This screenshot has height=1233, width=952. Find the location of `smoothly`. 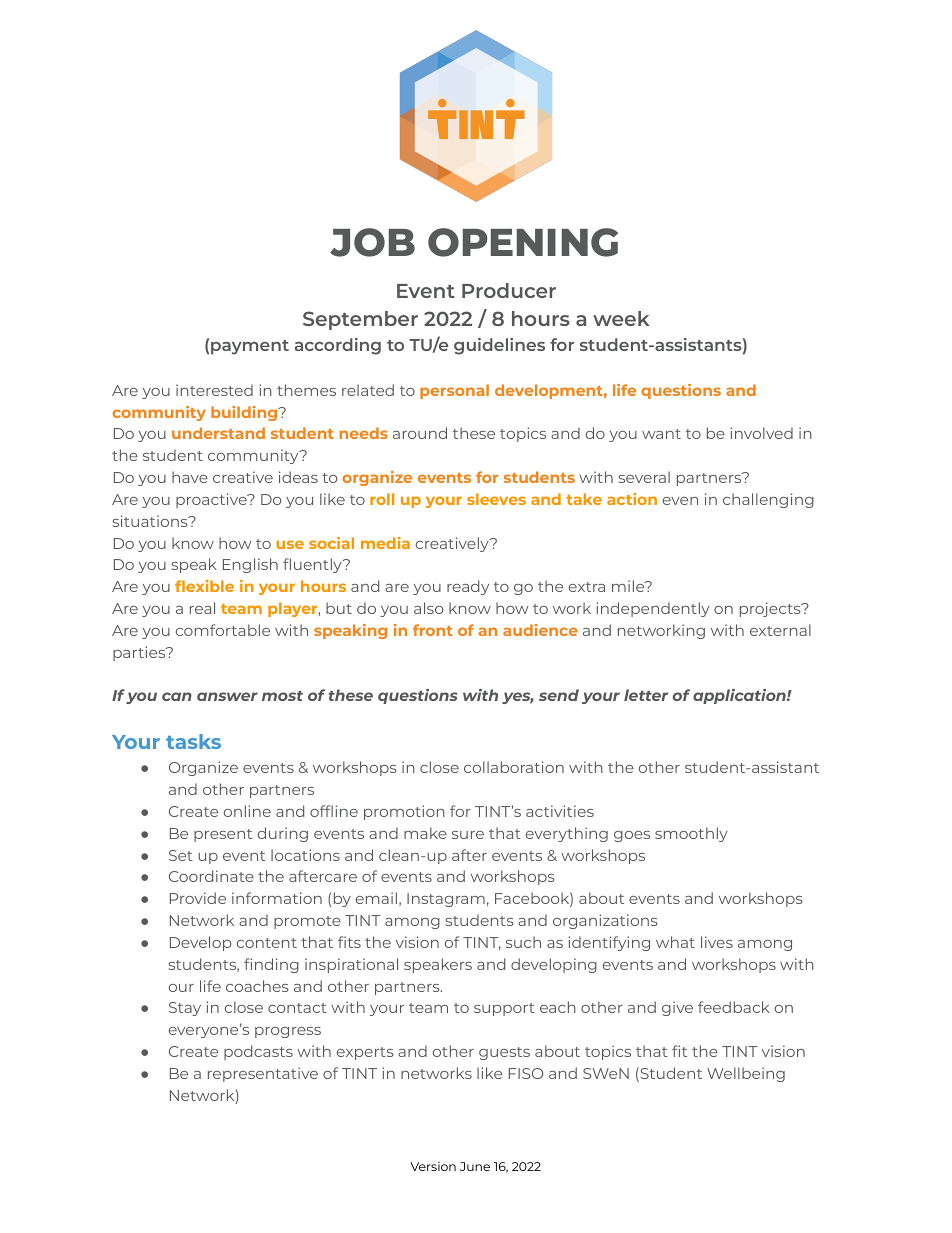

smoothly is located at coordinates (691, 834).
